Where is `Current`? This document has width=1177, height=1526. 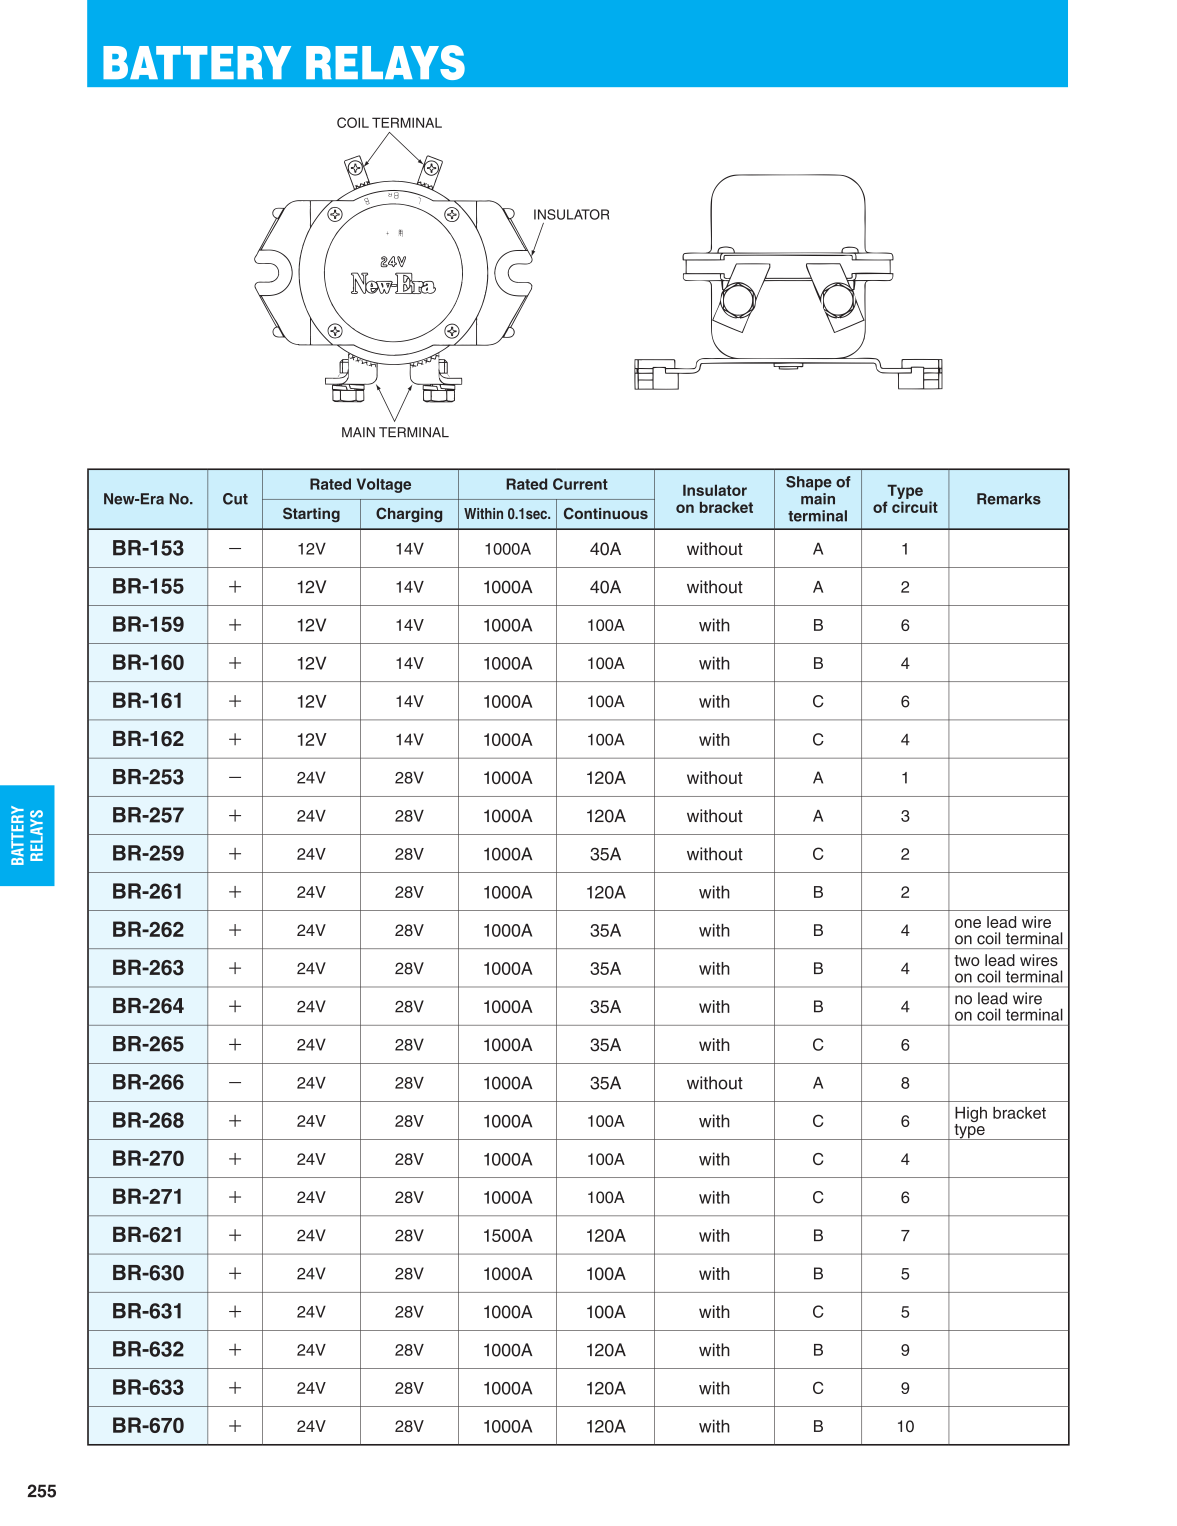
Current is located at coordinates (580, 484).
